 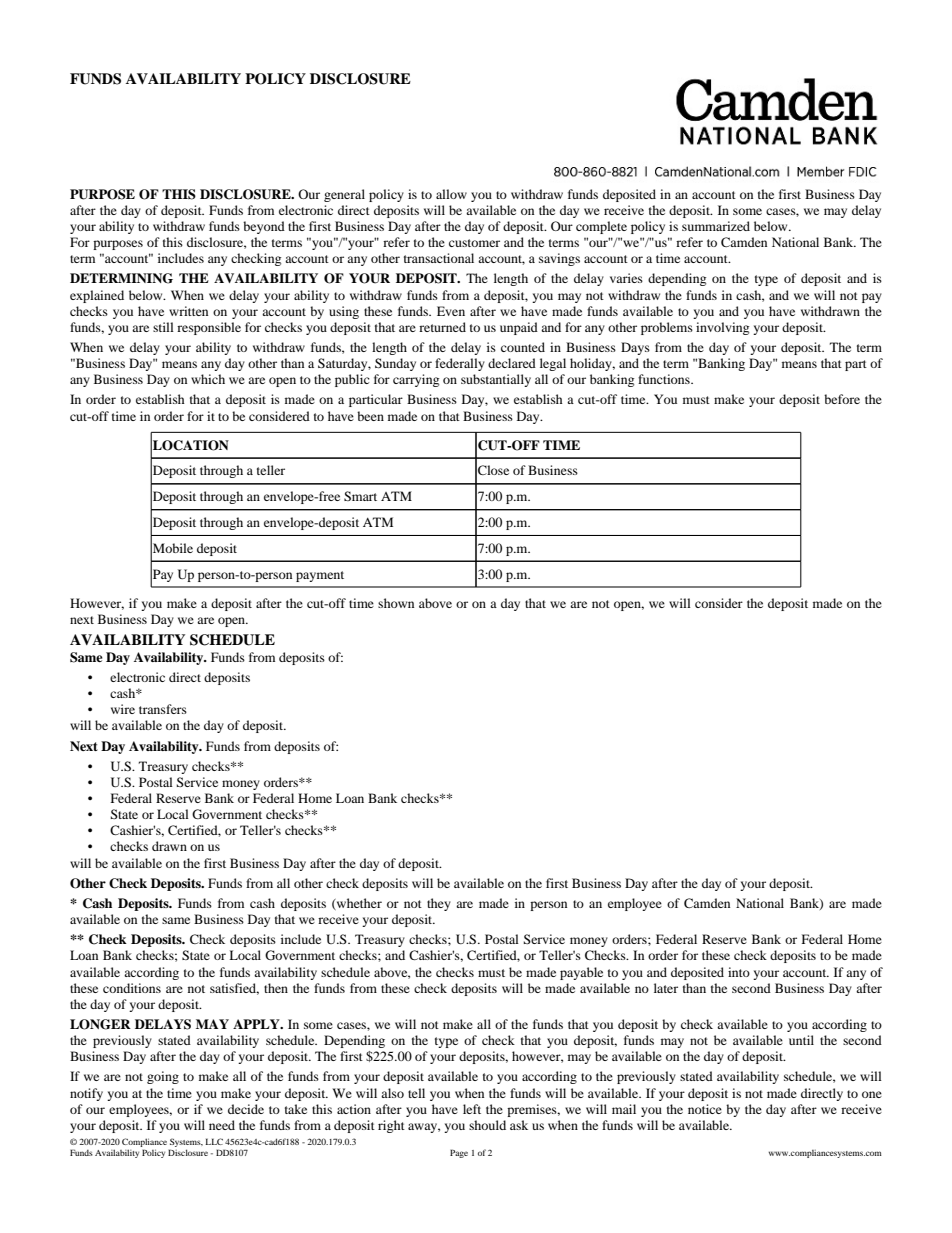 I want to click on customer, so click(x=474, y=243).
